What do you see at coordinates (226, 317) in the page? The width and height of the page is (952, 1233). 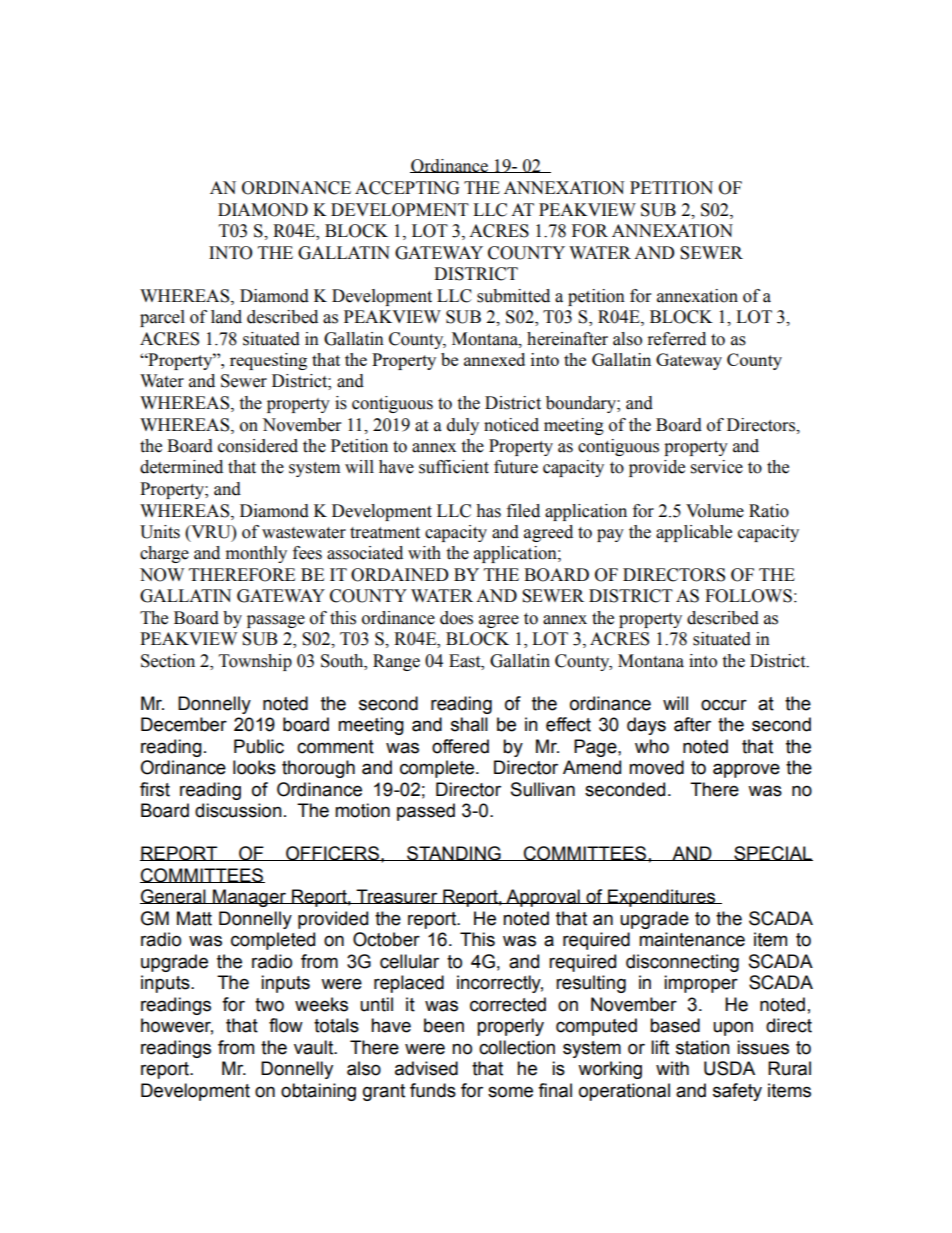 I see `land` at bounding box center [226, 317].
